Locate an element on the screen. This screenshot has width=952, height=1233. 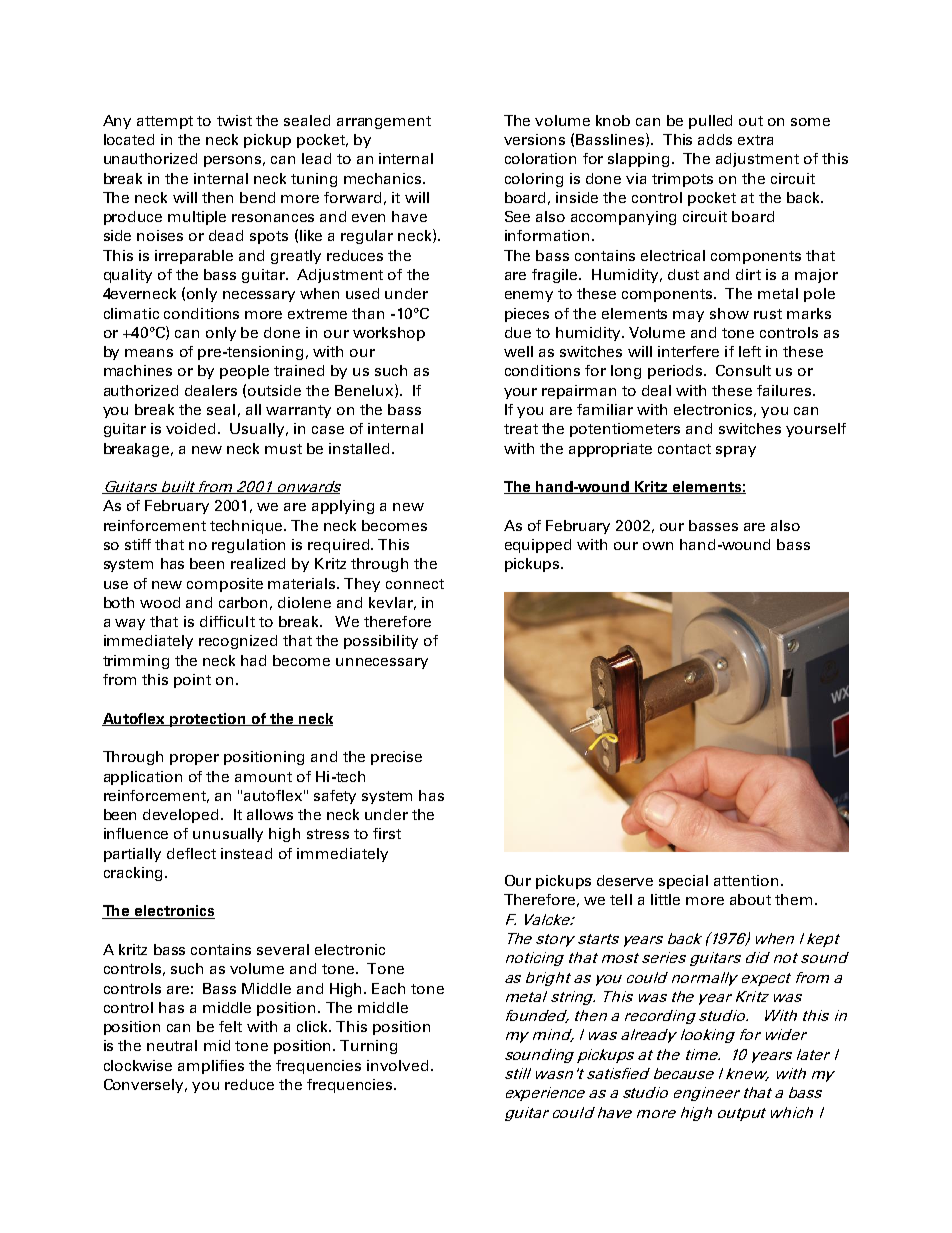
versions is located at coordinates (534, 139).
